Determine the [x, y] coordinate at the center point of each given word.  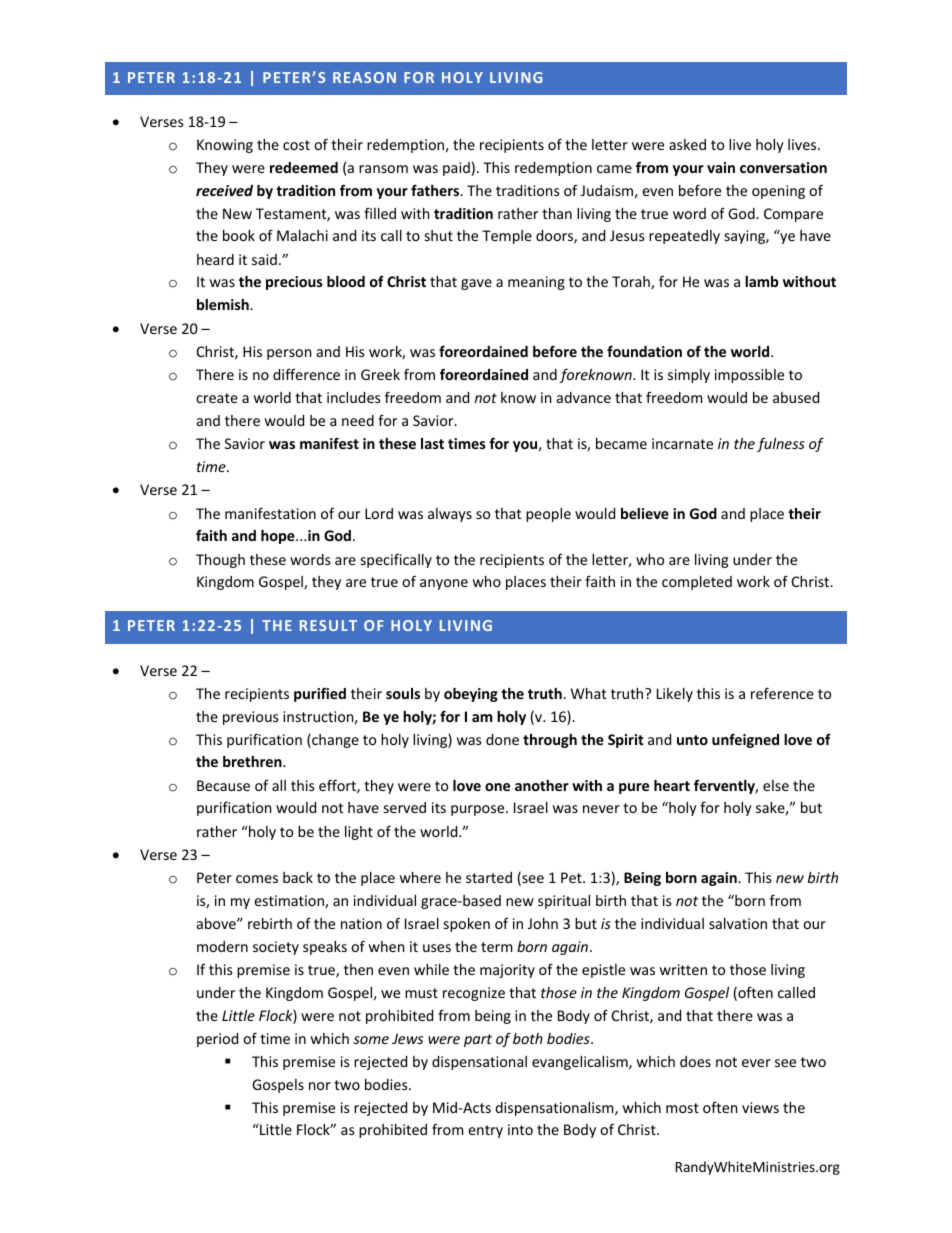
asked [687, 144]
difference [306, 374]
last [432, 443]
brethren [253, 761]
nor [320, 1086]
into [520, 1129]
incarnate [682, 443]
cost [296, 145]
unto [692, 740]
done [502, 739]
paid [456, 169]
